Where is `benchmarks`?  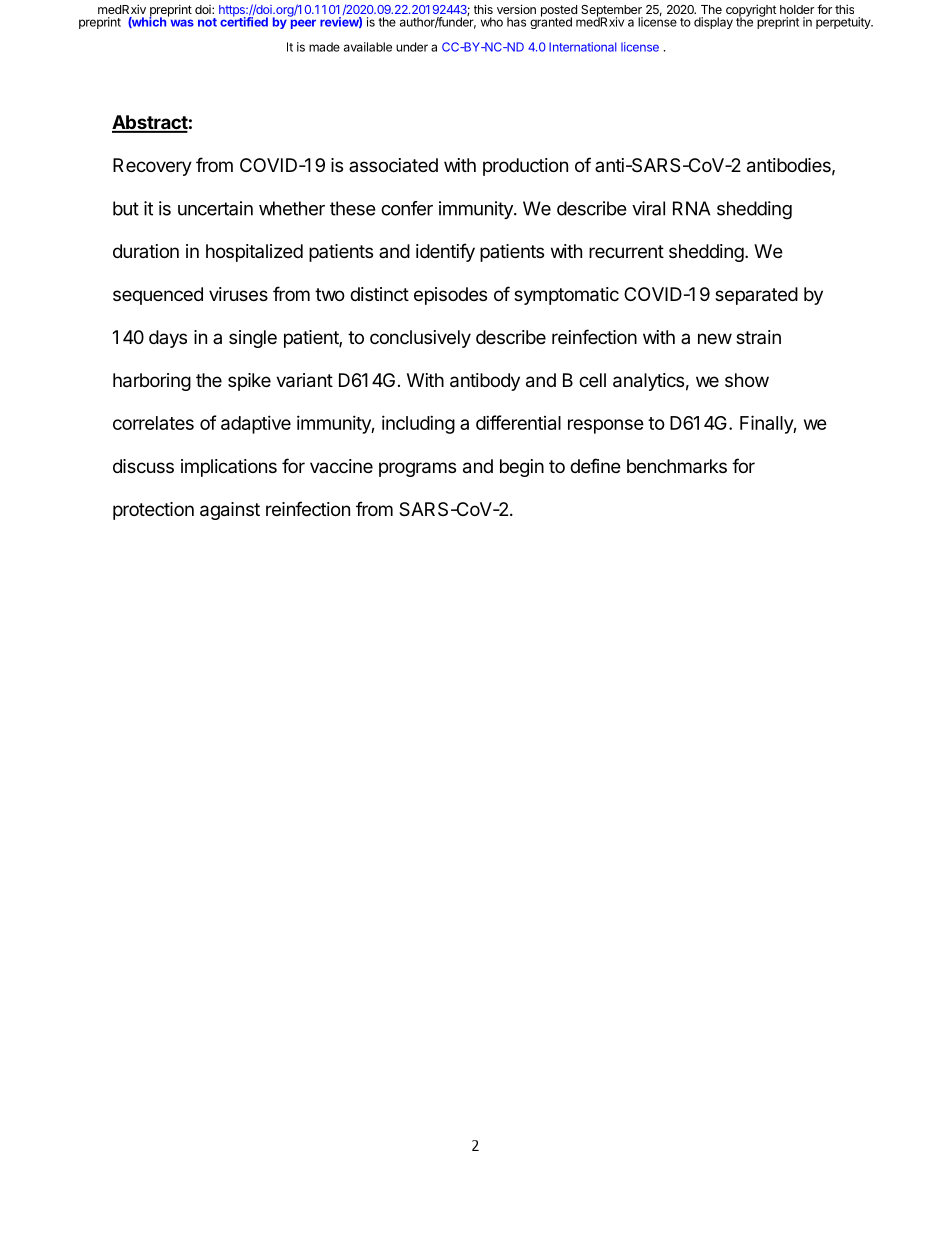 benchmarks is located at coordinates (677, 466).
